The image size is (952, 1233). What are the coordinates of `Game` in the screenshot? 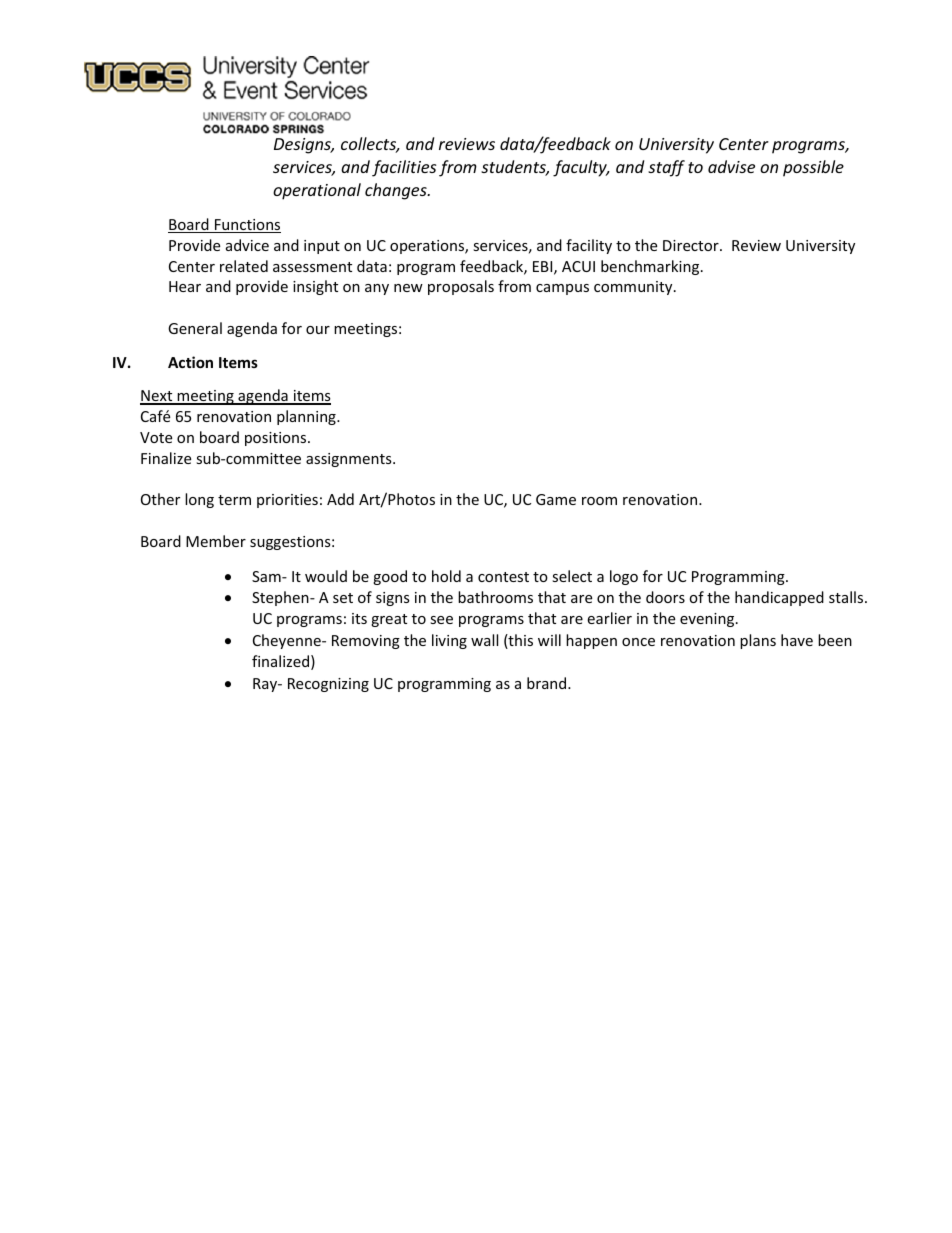 It's located at (556, 499).
